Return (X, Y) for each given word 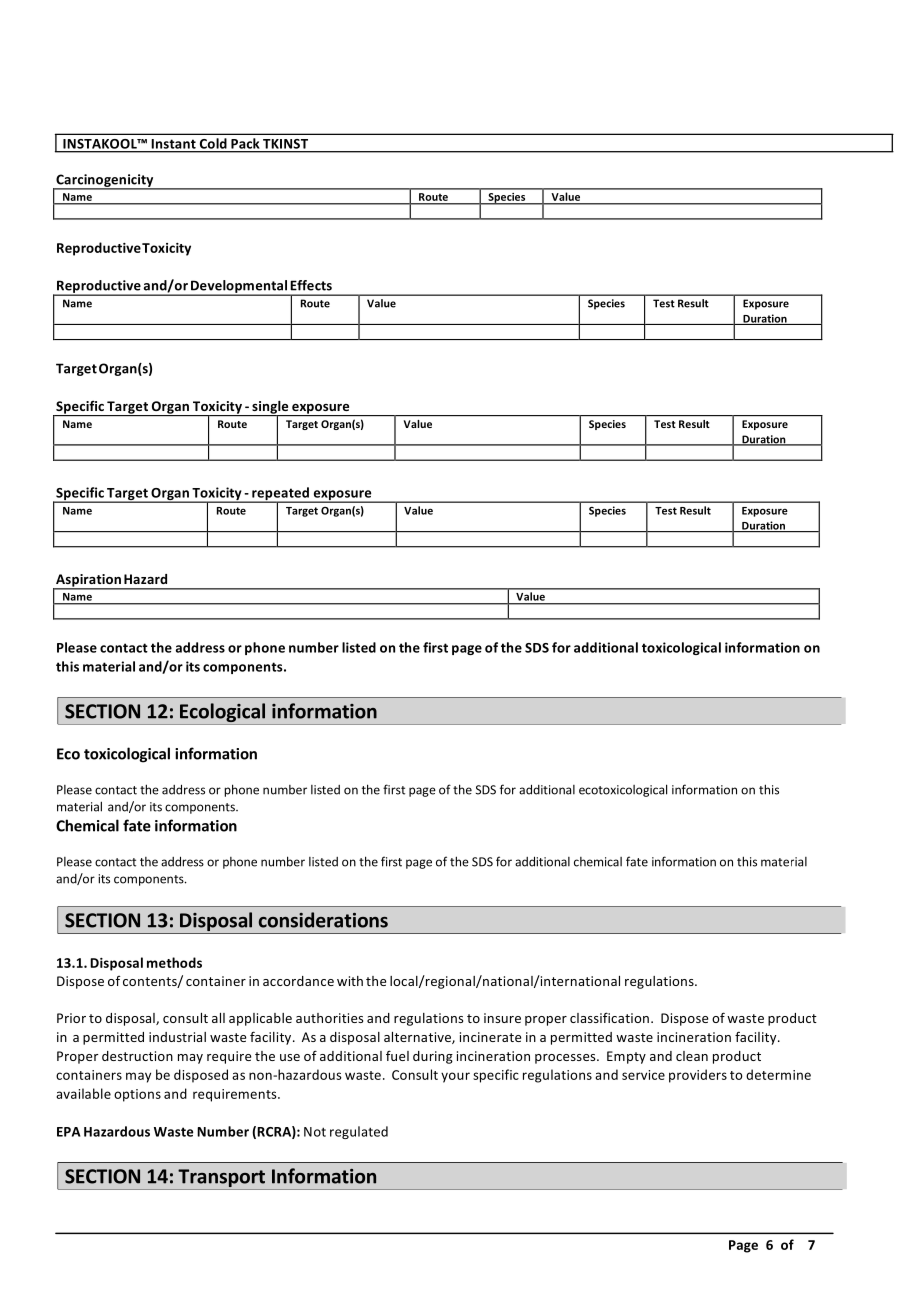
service (643, 1075)
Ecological (223, 714)
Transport (222, 1179)
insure (502, 1018)
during (433, 1057)
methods (174, 962)
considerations (323, 920)
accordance (298, 981)
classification (611, 1017)
